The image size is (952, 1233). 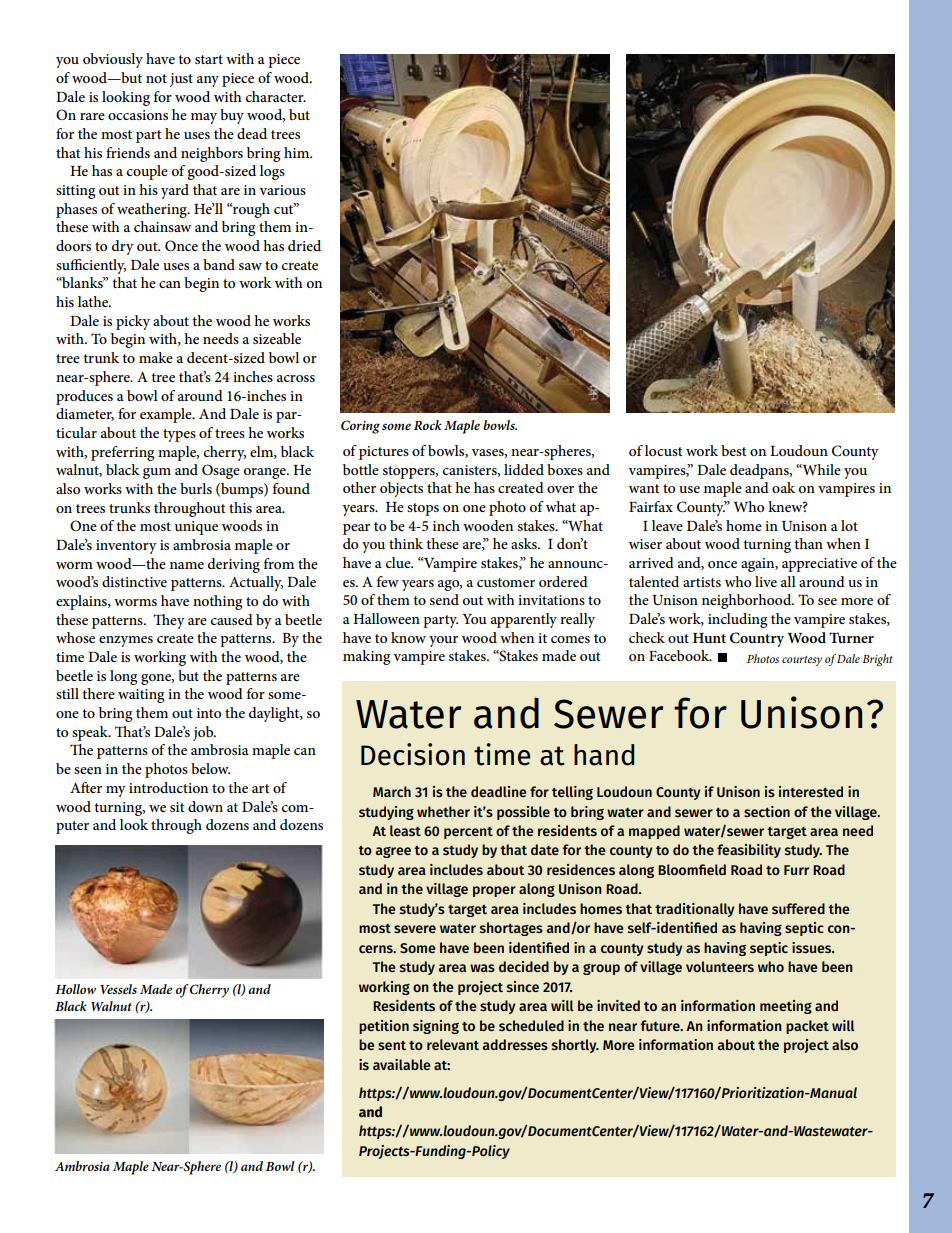 I want to click on character, so click(x=276, y=96).
